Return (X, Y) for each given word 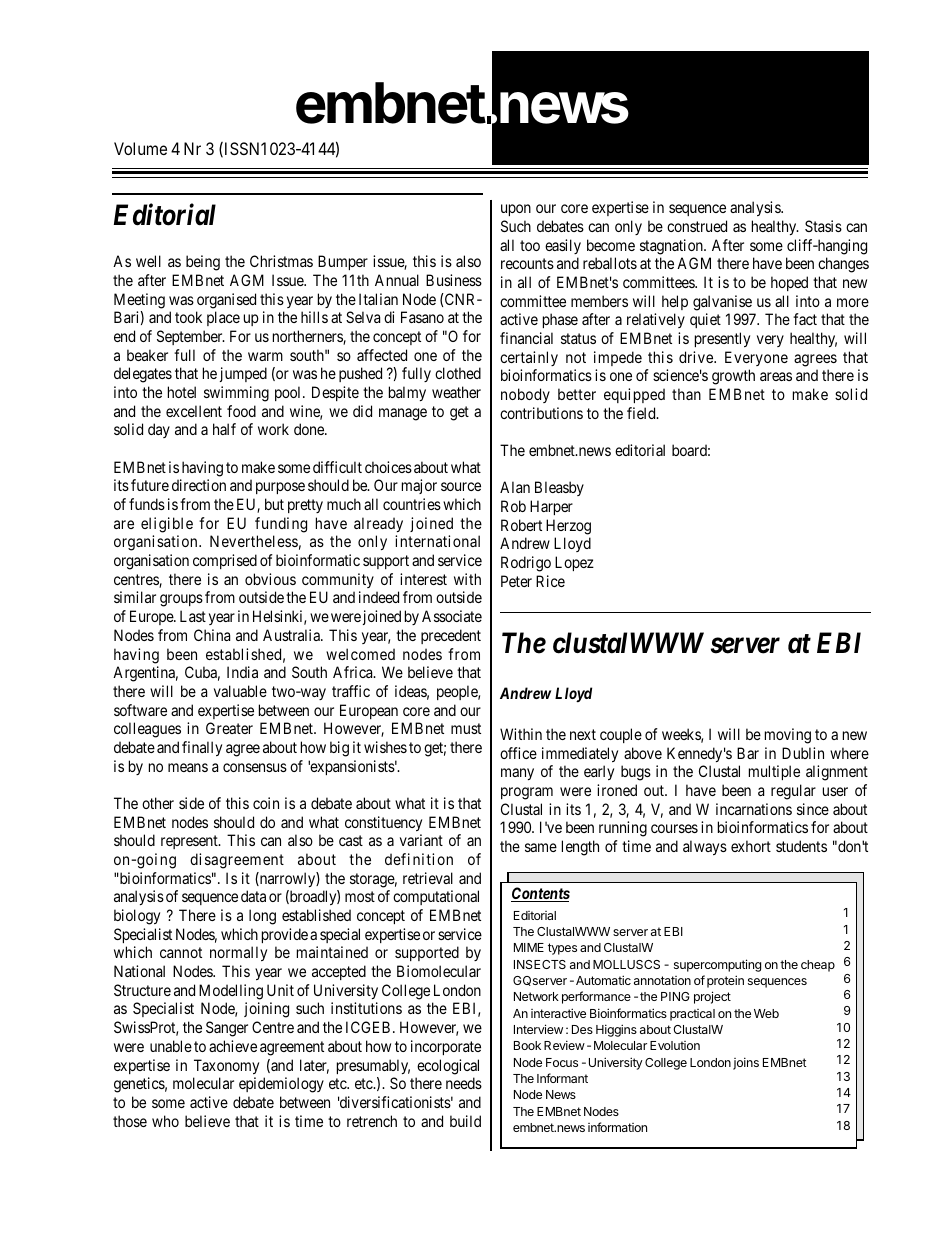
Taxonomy (226, 1066)
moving (788, 736)
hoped (789, 283)
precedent (451, 636)
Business (454, 280)
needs (464, 1083)
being (203, 263)
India (242, 672)
